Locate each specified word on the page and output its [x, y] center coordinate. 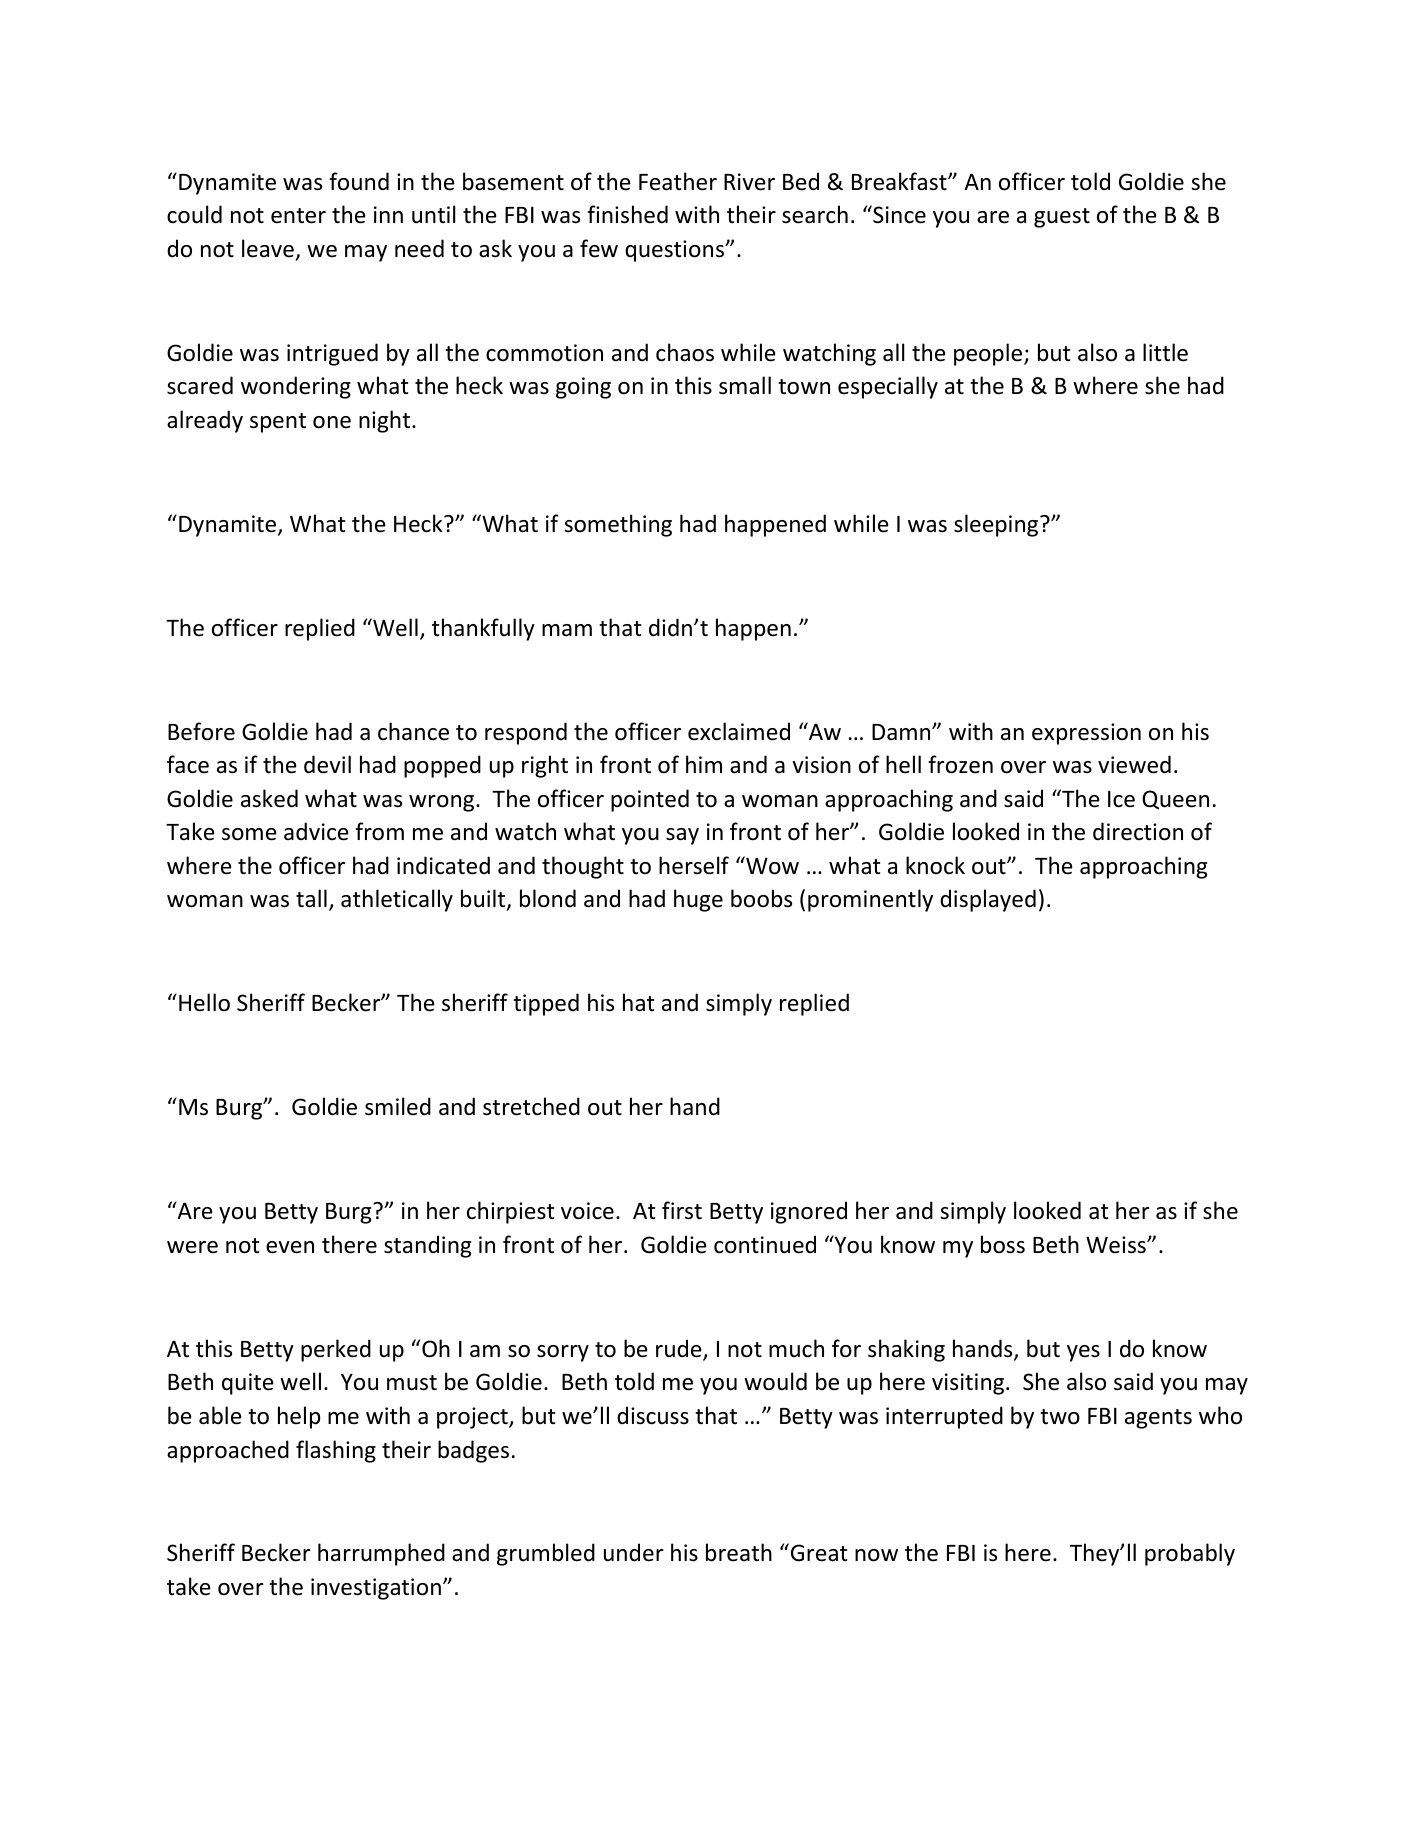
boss [1003, 1244]
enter [298, 216]
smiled [398, 1106]
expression [1086, 734]
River [749, 182]
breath [739, 1552]
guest [1062, 218]
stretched [531, 1106]
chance [413, 731]
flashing [336, 1451]
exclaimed [739, 731]
